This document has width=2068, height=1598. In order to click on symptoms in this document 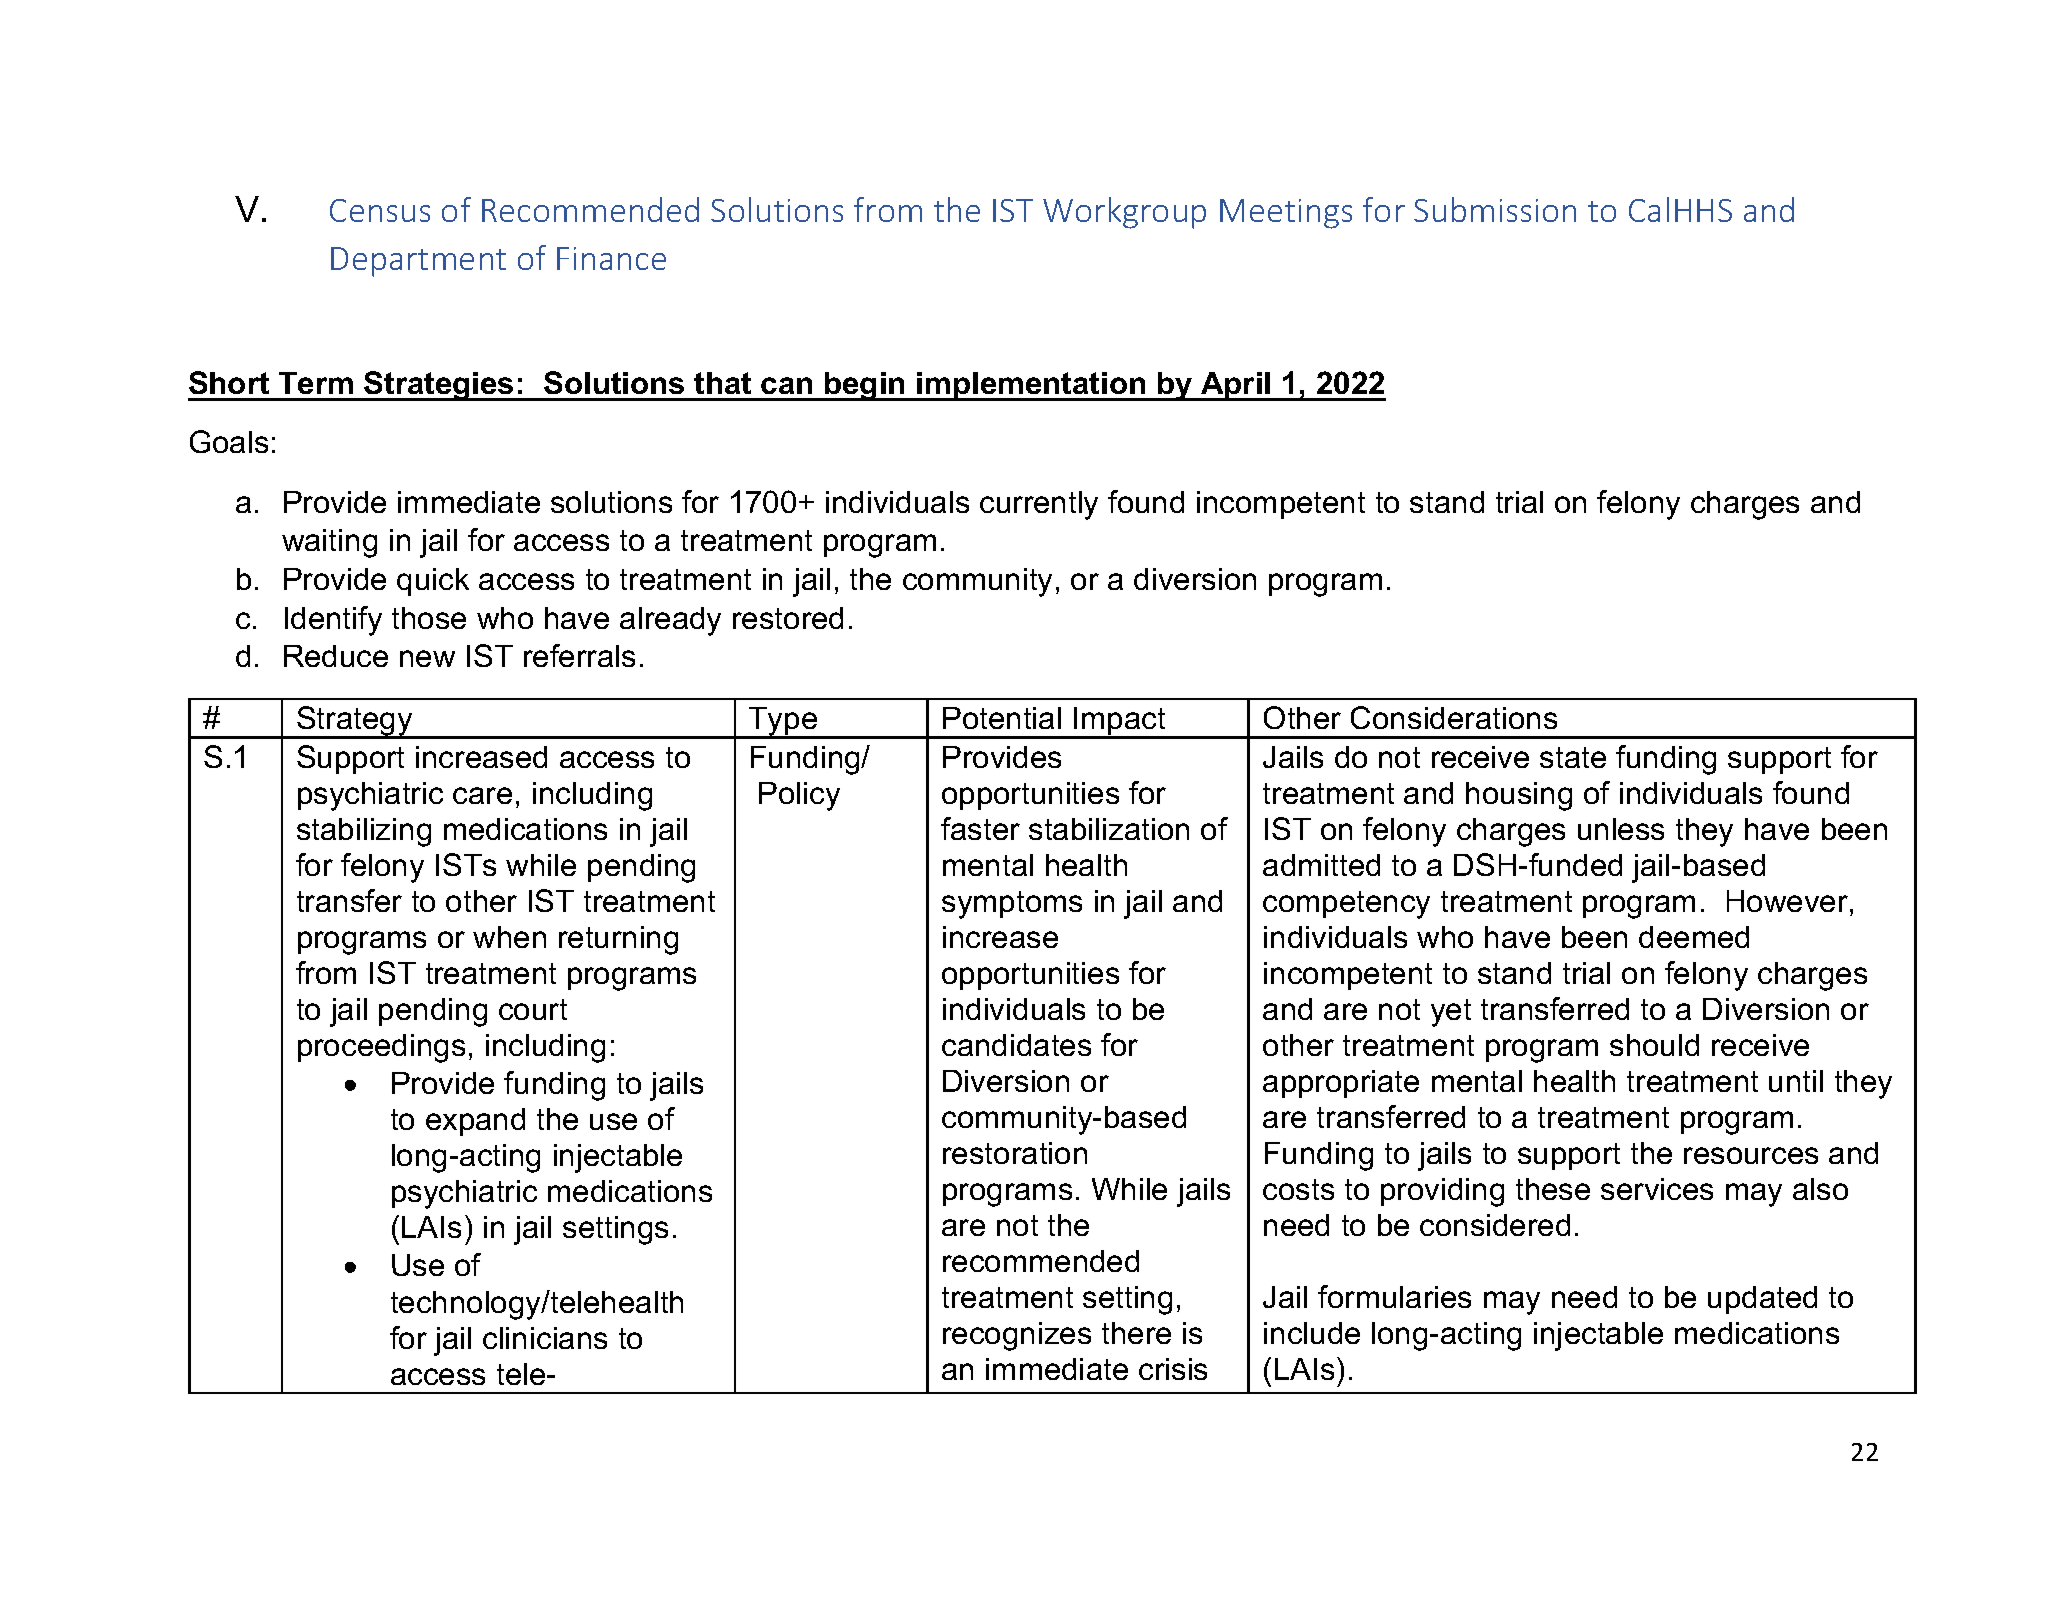, I will do `click(1012, 905)`.
